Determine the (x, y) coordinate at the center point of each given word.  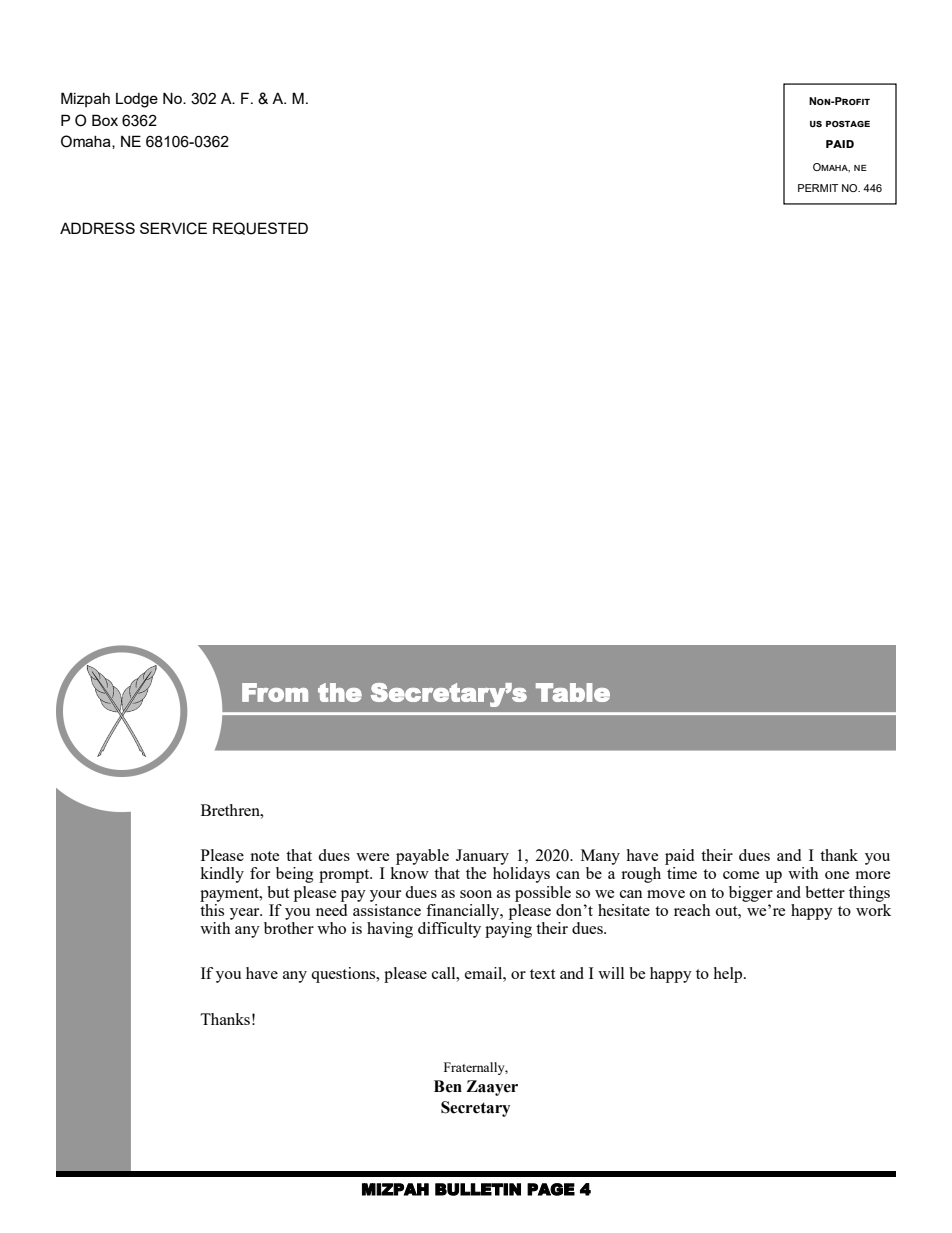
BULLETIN (478, 1189)
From (275, 692)
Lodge (137, 100)
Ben (448, 1086)
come (741, 875)
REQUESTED (260, 228)
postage (848, 124)
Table (573, 692)
